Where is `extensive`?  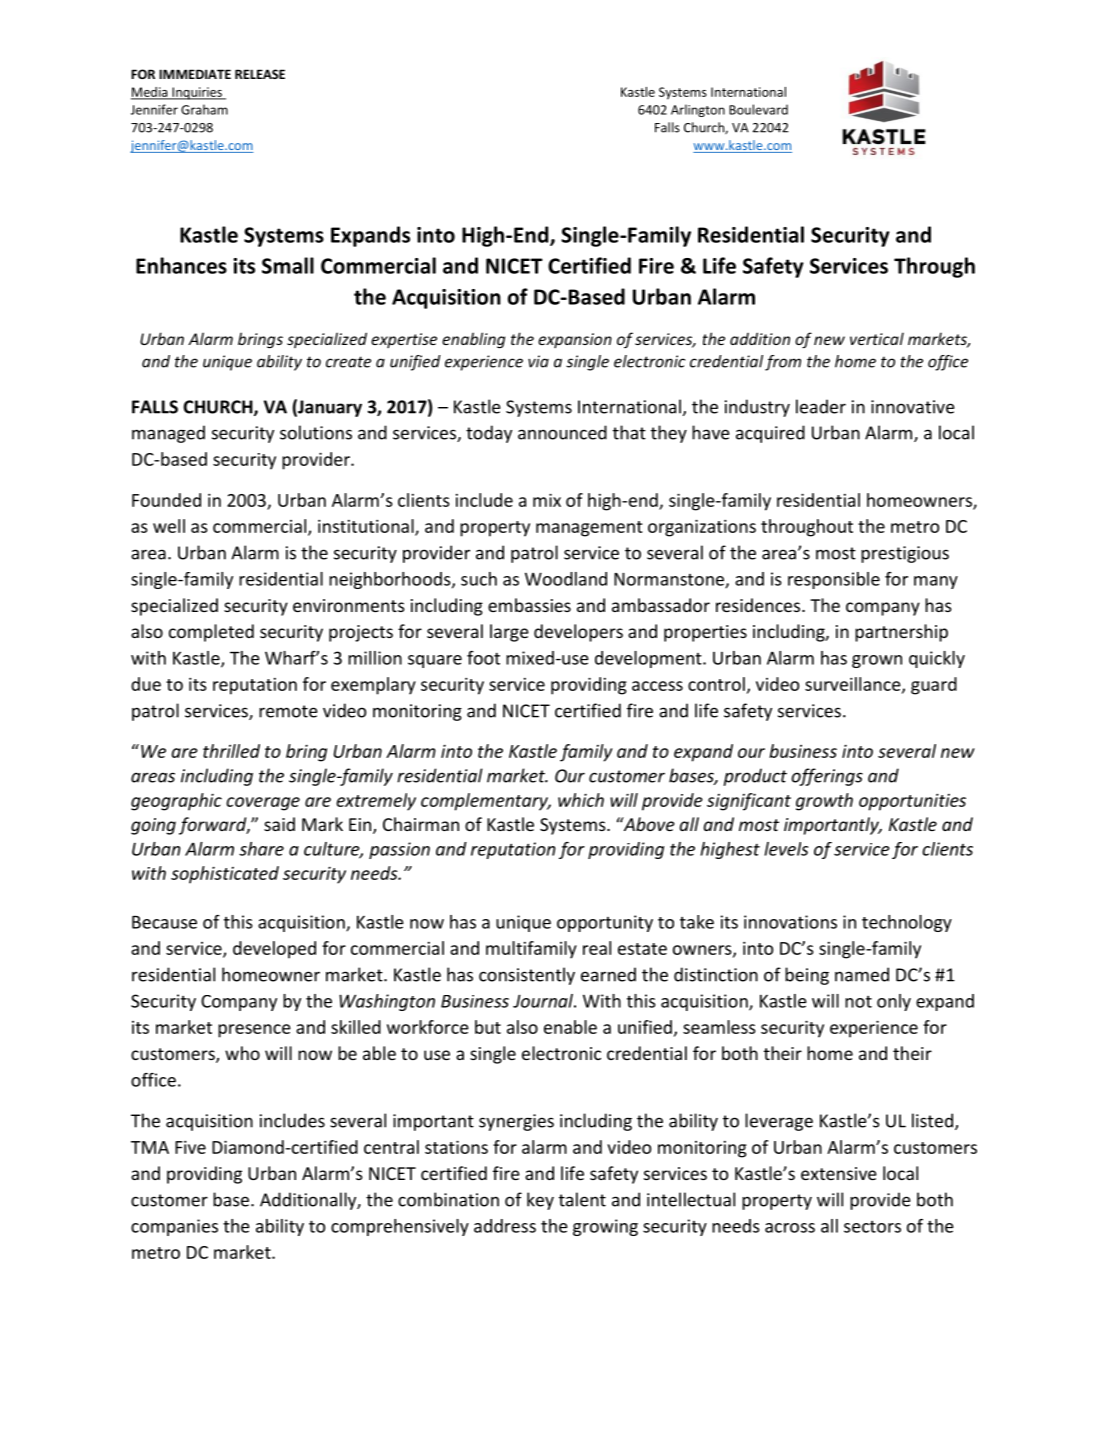
extensive is located at coordinates (839, 1173).
